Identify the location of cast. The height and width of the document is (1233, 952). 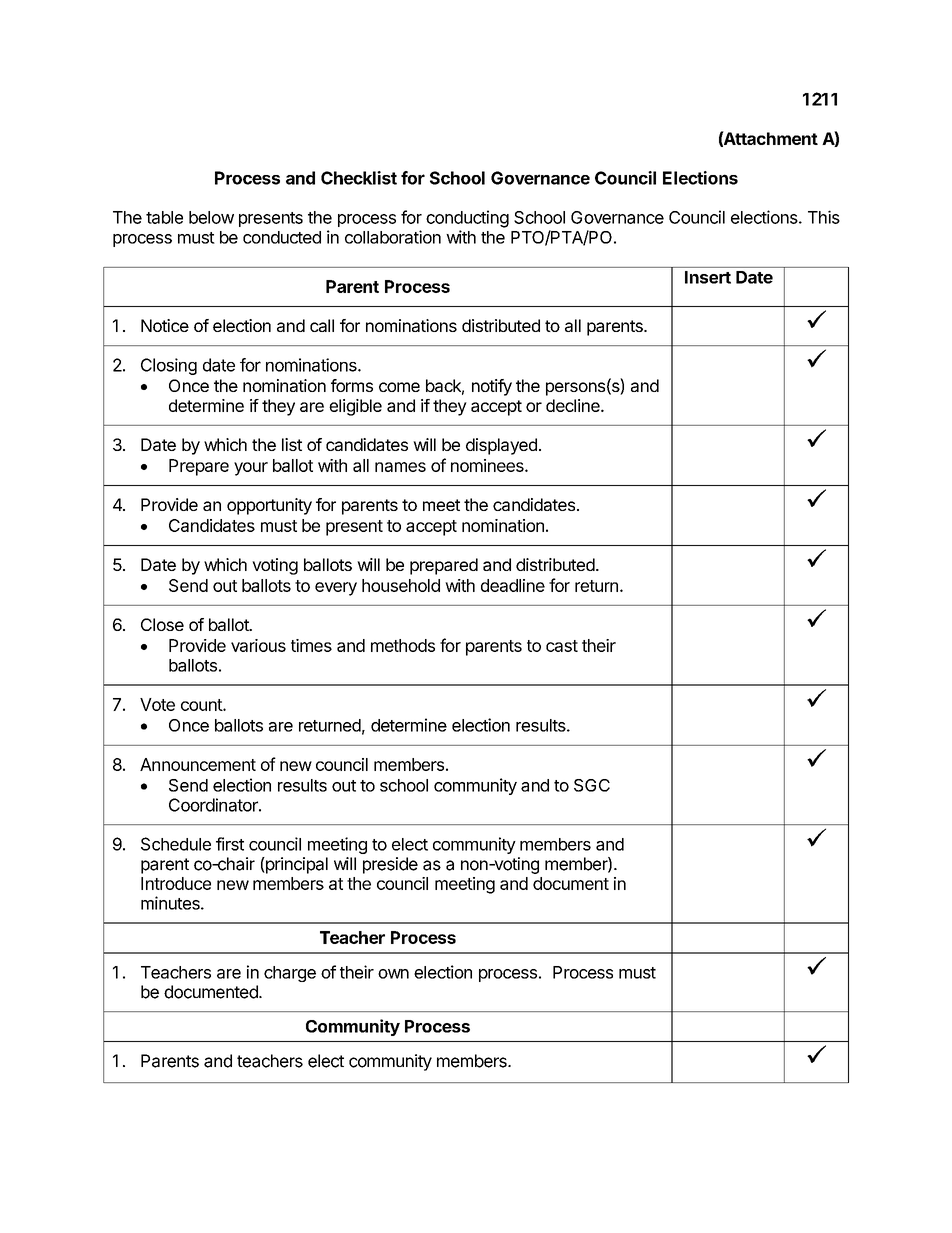
(562, 646).
